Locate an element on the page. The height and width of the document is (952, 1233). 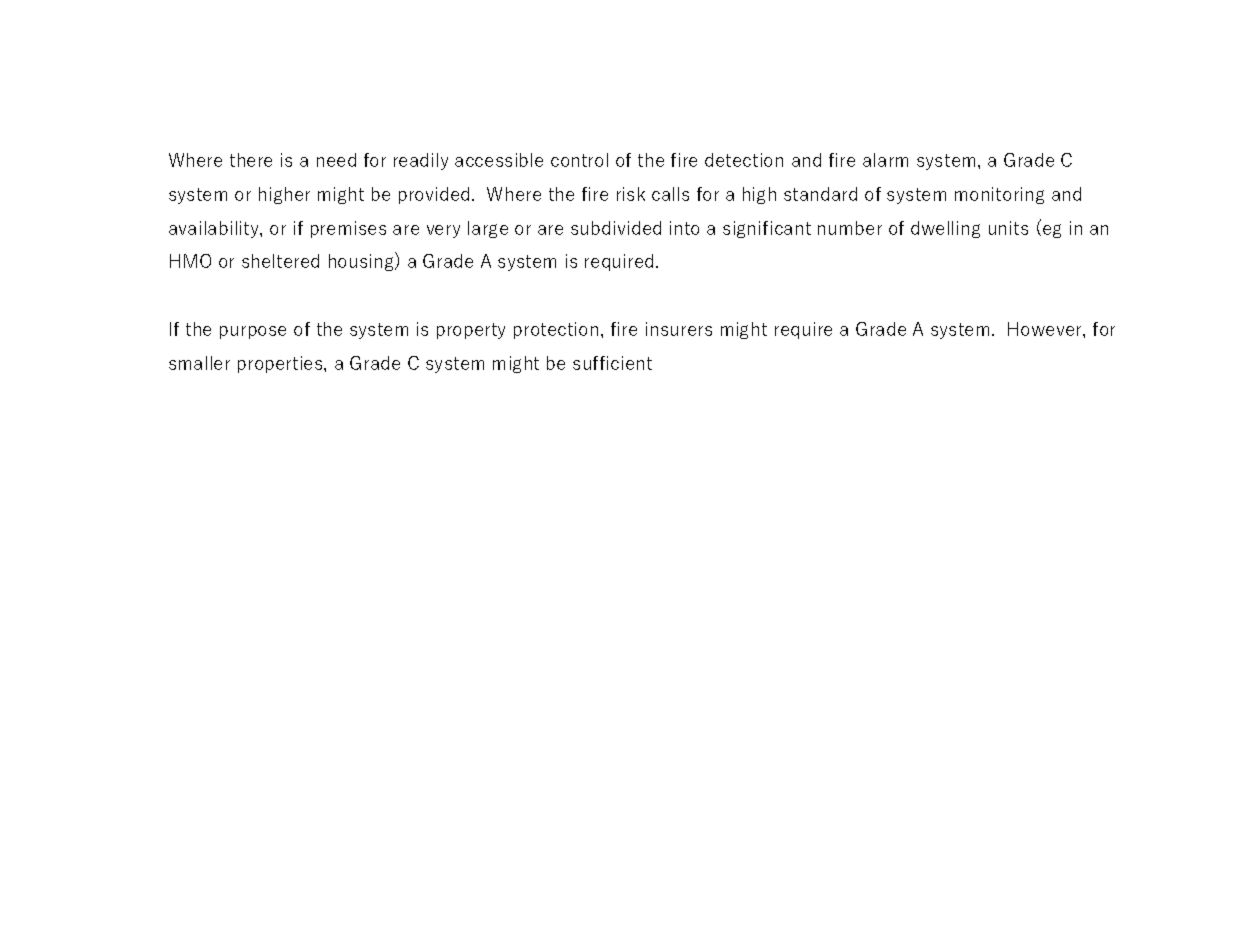
premises is located at coordinates (348, 229).
